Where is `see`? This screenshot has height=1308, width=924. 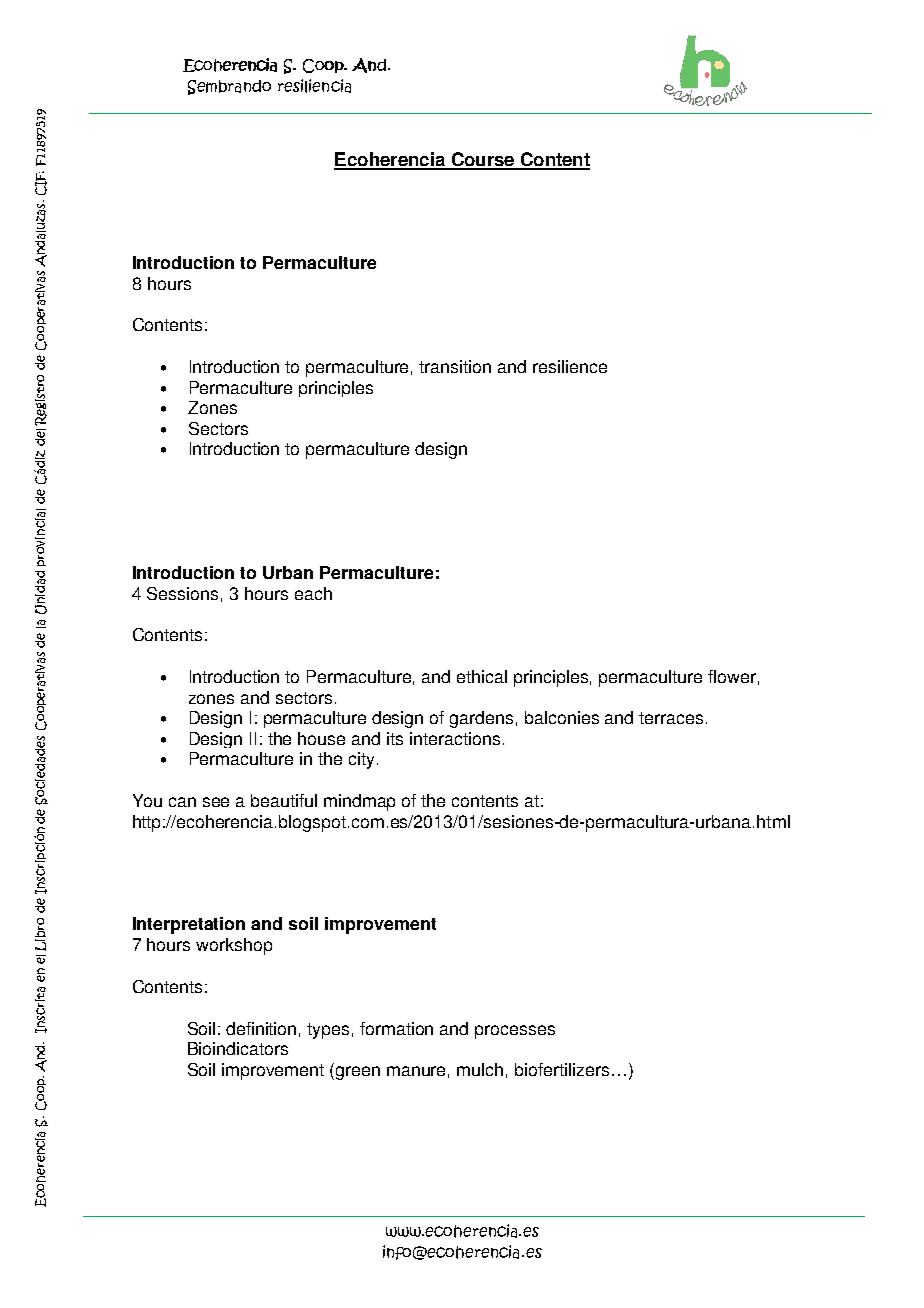 see is located at coordinates (216, 802).
